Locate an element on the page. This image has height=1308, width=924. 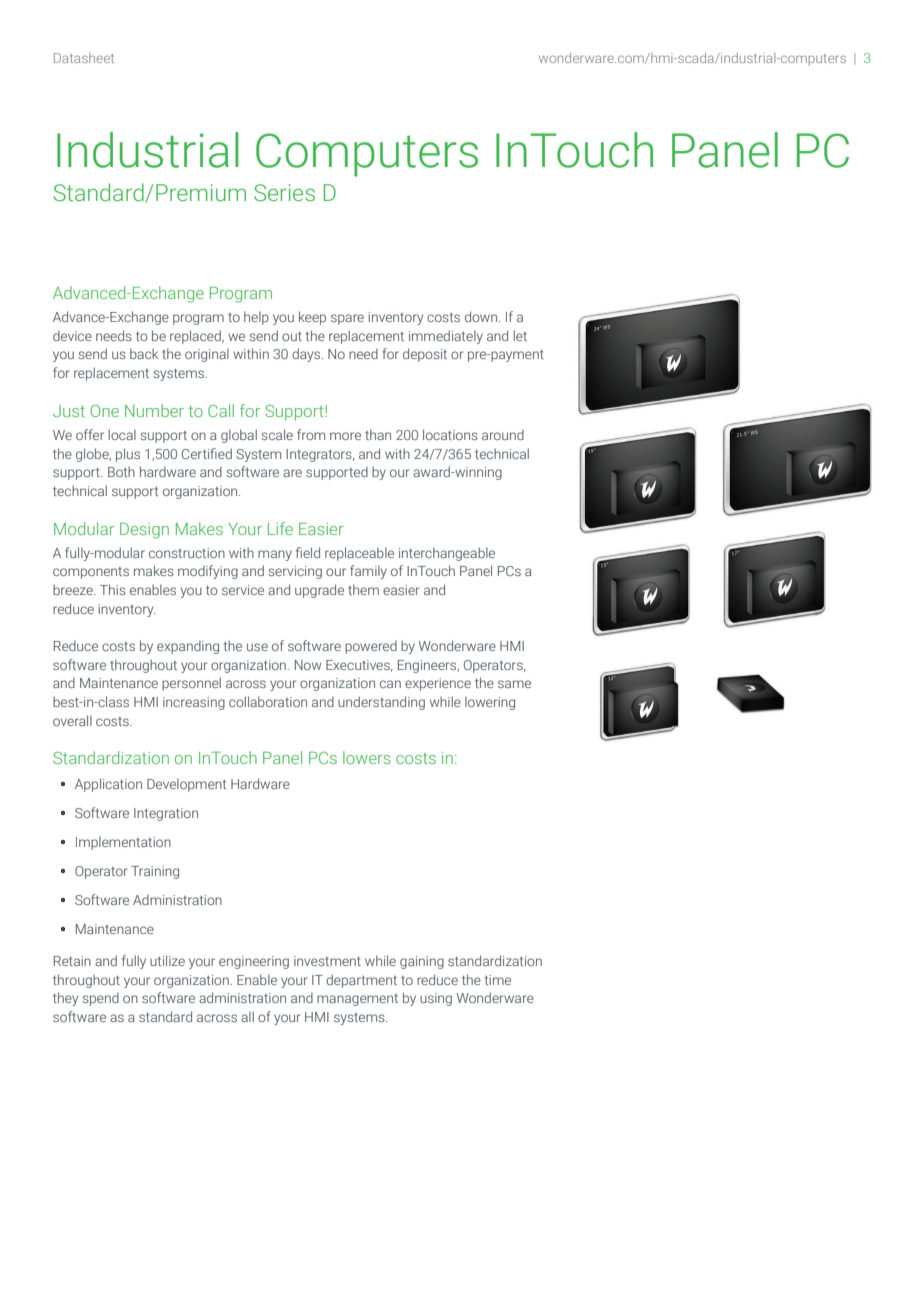
collaboration is located at coordinates (268, 701).
